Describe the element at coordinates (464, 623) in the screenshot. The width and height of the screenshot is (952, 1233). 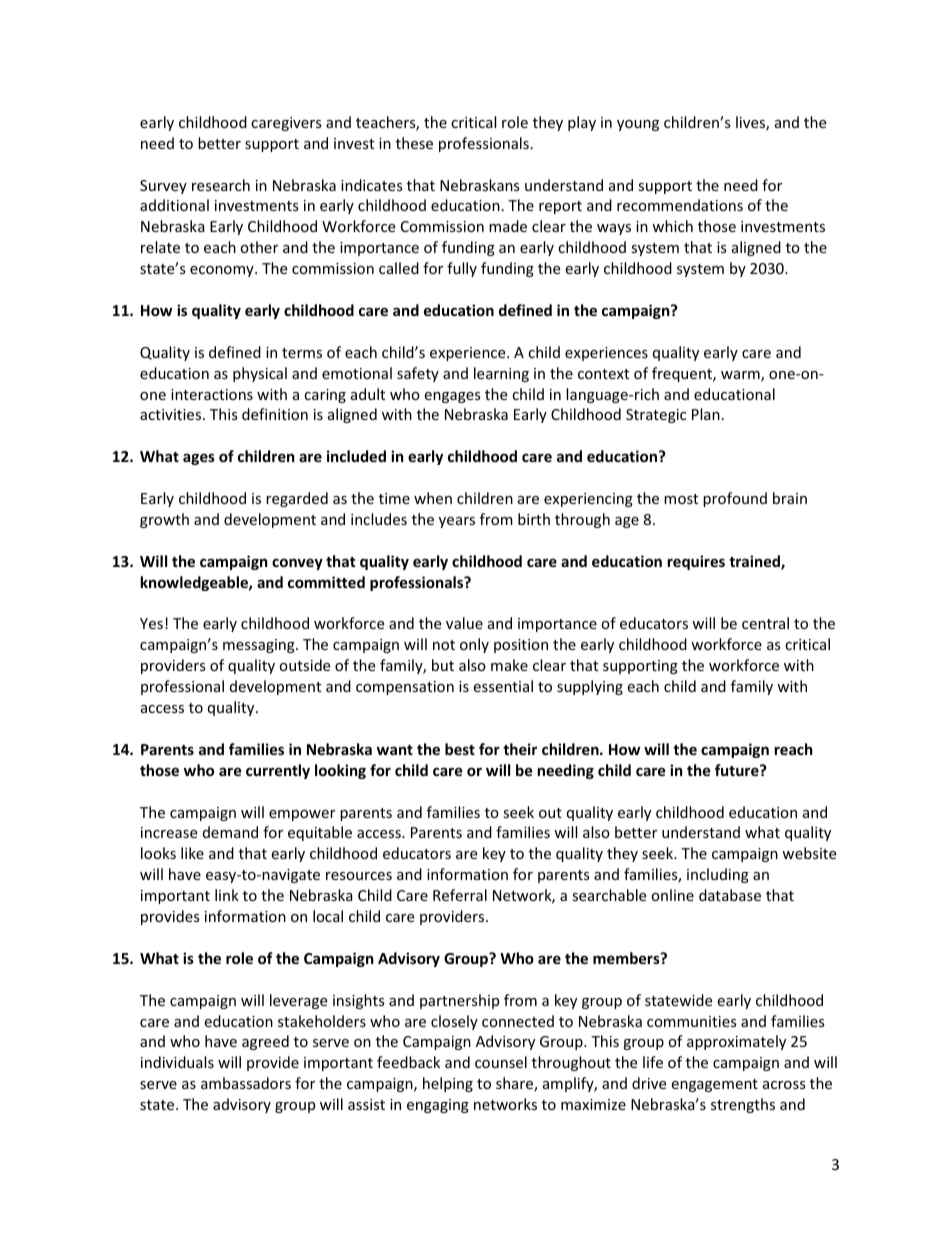
I see `value` at that location.
